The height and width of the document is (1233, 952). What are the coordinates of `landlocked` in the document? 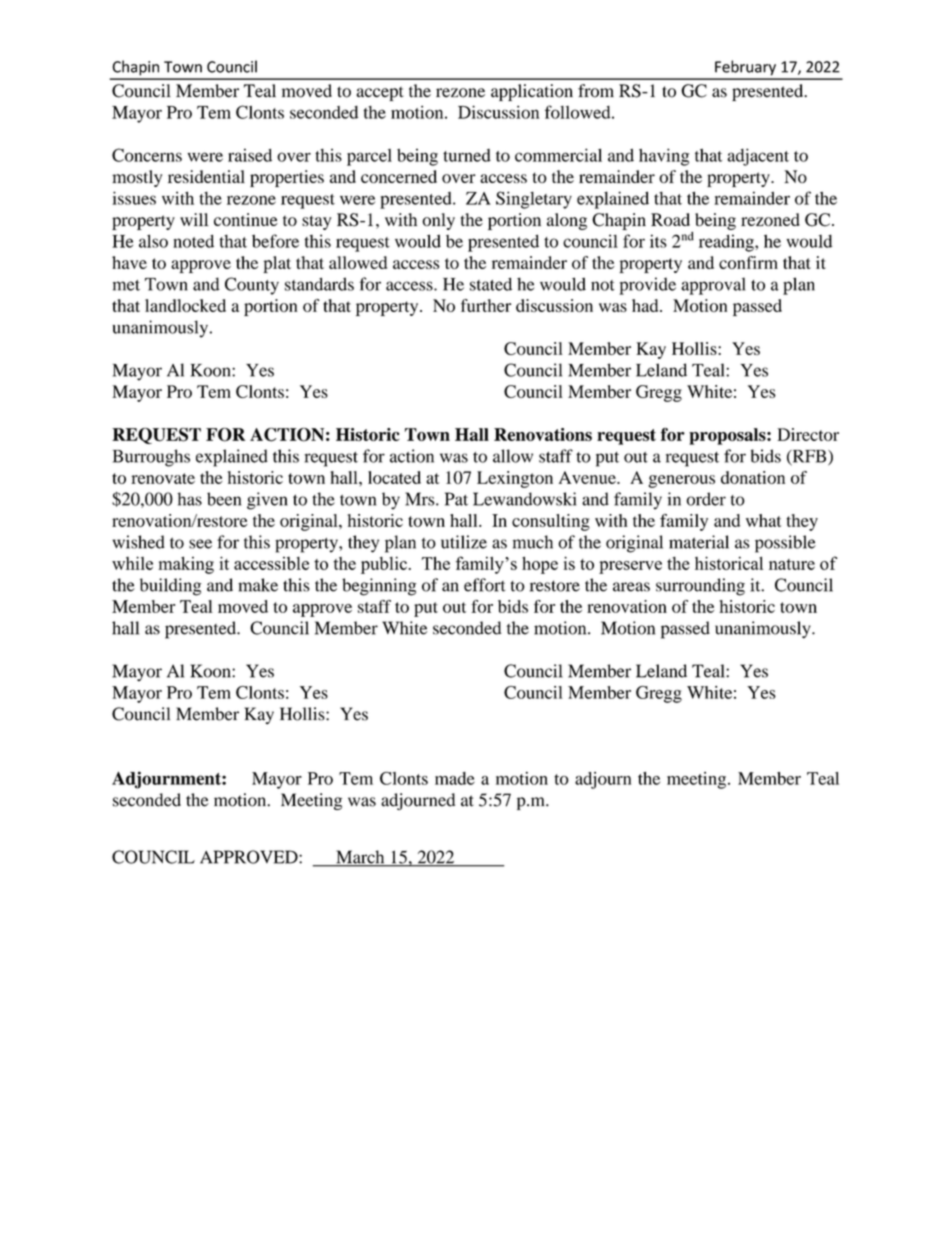 It's located at (185, 305).
